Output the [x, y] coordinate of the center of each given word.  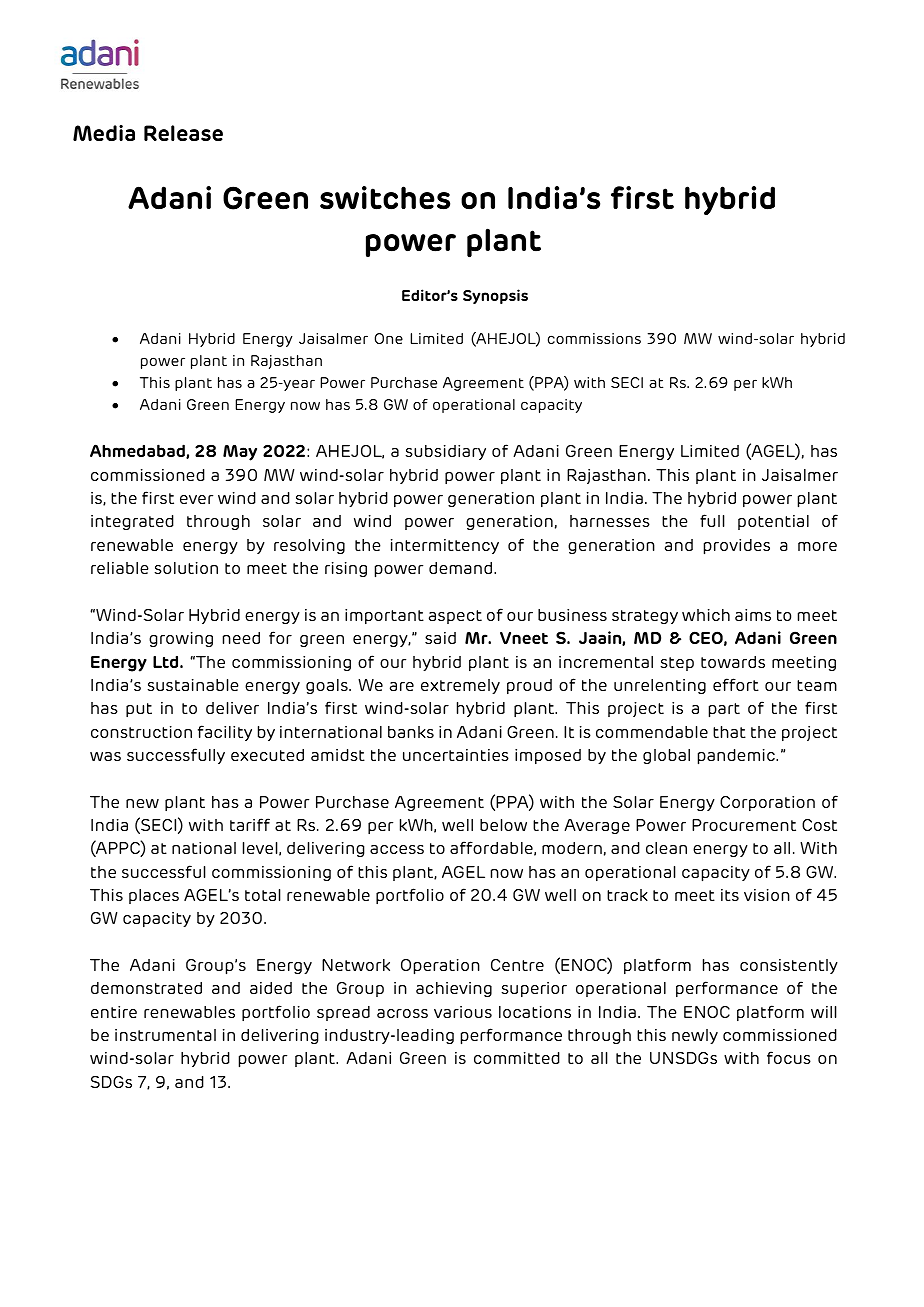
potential [773, 522]
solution [186, 568]
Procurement [744, 825]
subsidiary [445, 452]
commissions [594, 338]
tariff [250, 824]
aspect [455, 617]
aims [753, 615]
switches [385, 198]
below [503, 825]
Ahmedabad [138, 451]
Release [183, 133]
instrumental [165, 1035]
